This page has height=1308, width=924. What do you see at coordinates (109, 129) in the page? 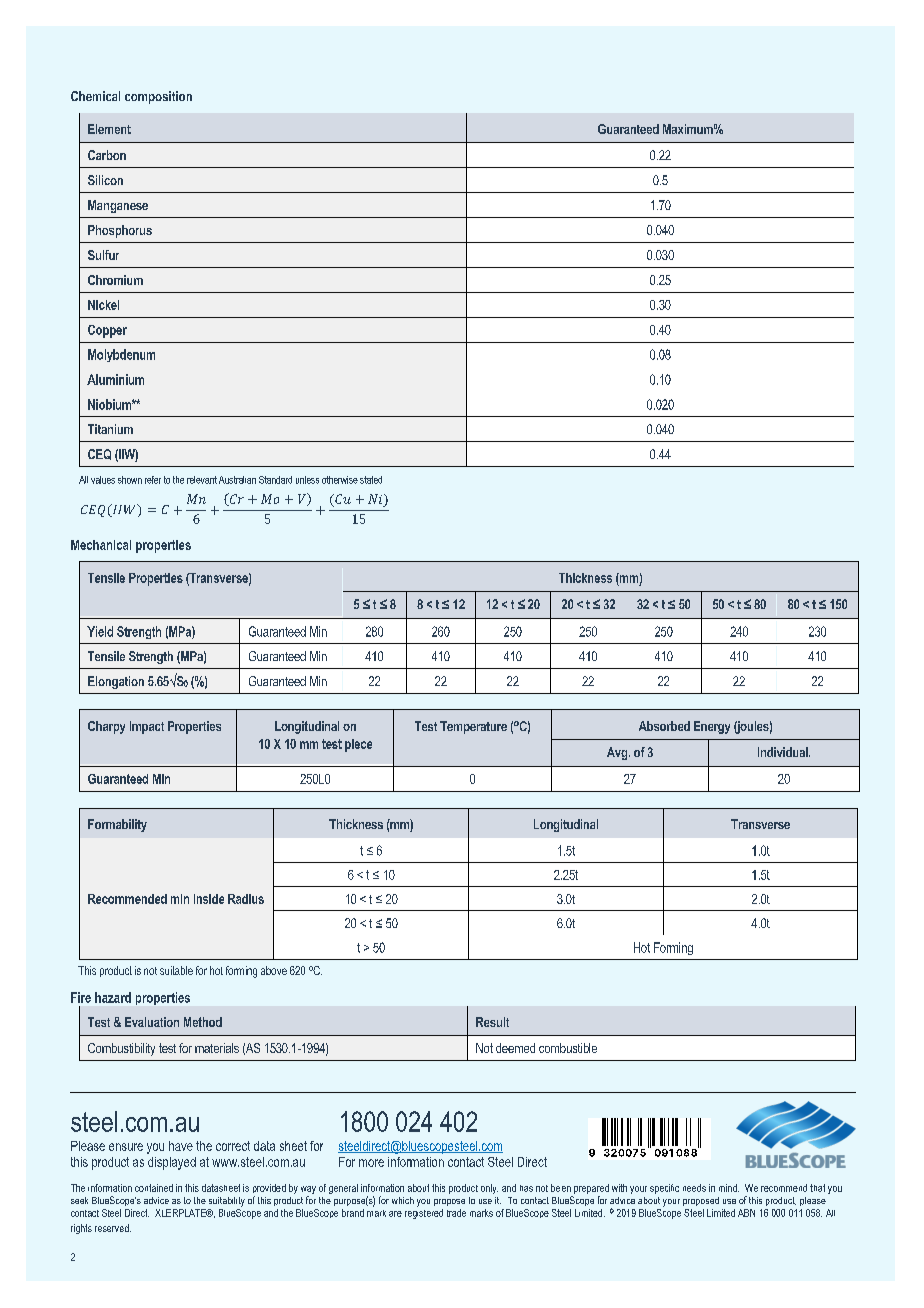
I see `Element` at bounding box center [109, 129].
